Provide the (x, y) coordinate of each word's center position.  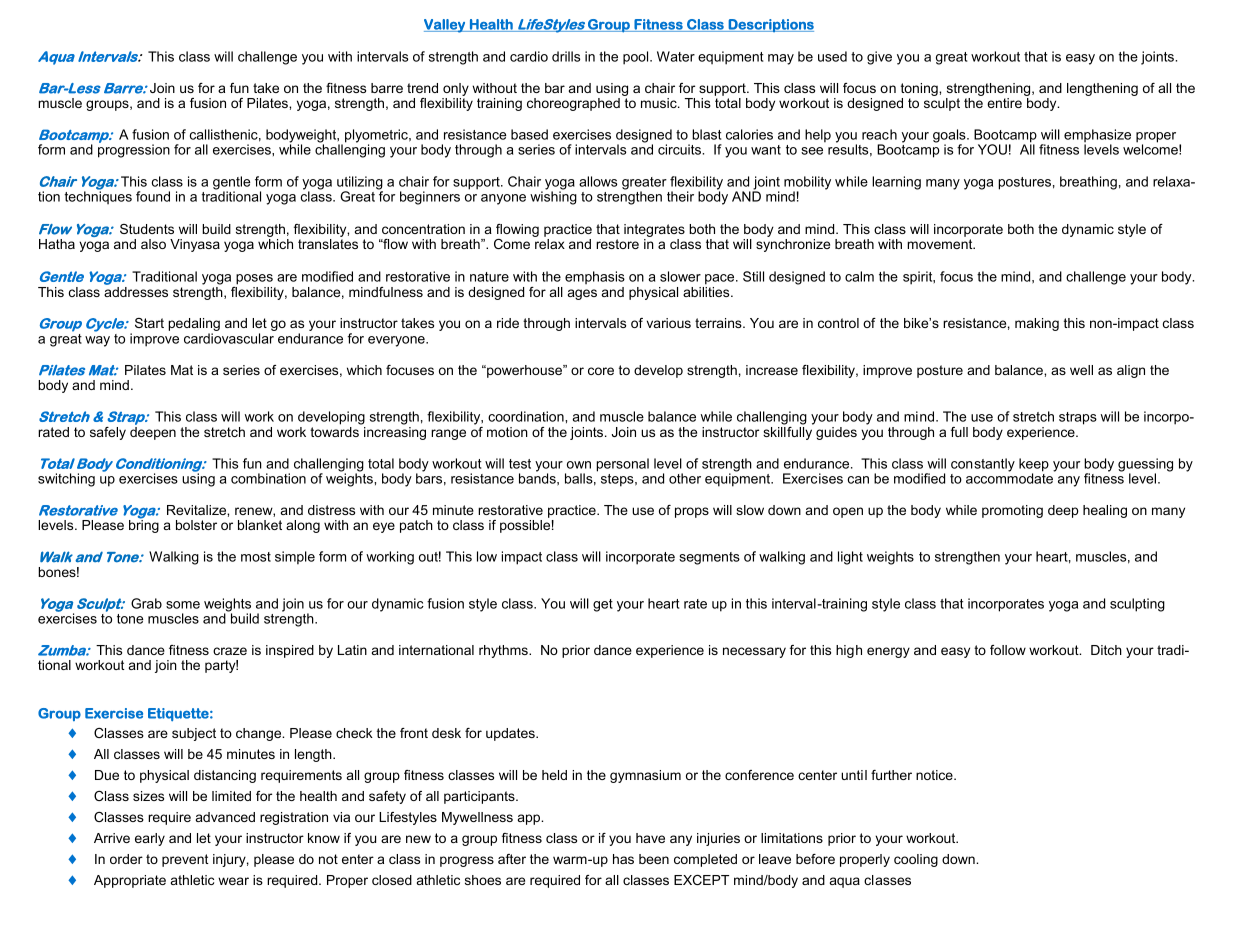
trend (422, 88)
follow (1008, 650)
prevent (185, 860)
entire (1004, 103)
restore (617, 244)
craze (230, 651)
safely (108, 433)
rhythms (504, 651)
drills (566, 56)
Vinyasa (195, 245)
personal (622, 465)
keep (1034, 466)
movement (941, 244)
